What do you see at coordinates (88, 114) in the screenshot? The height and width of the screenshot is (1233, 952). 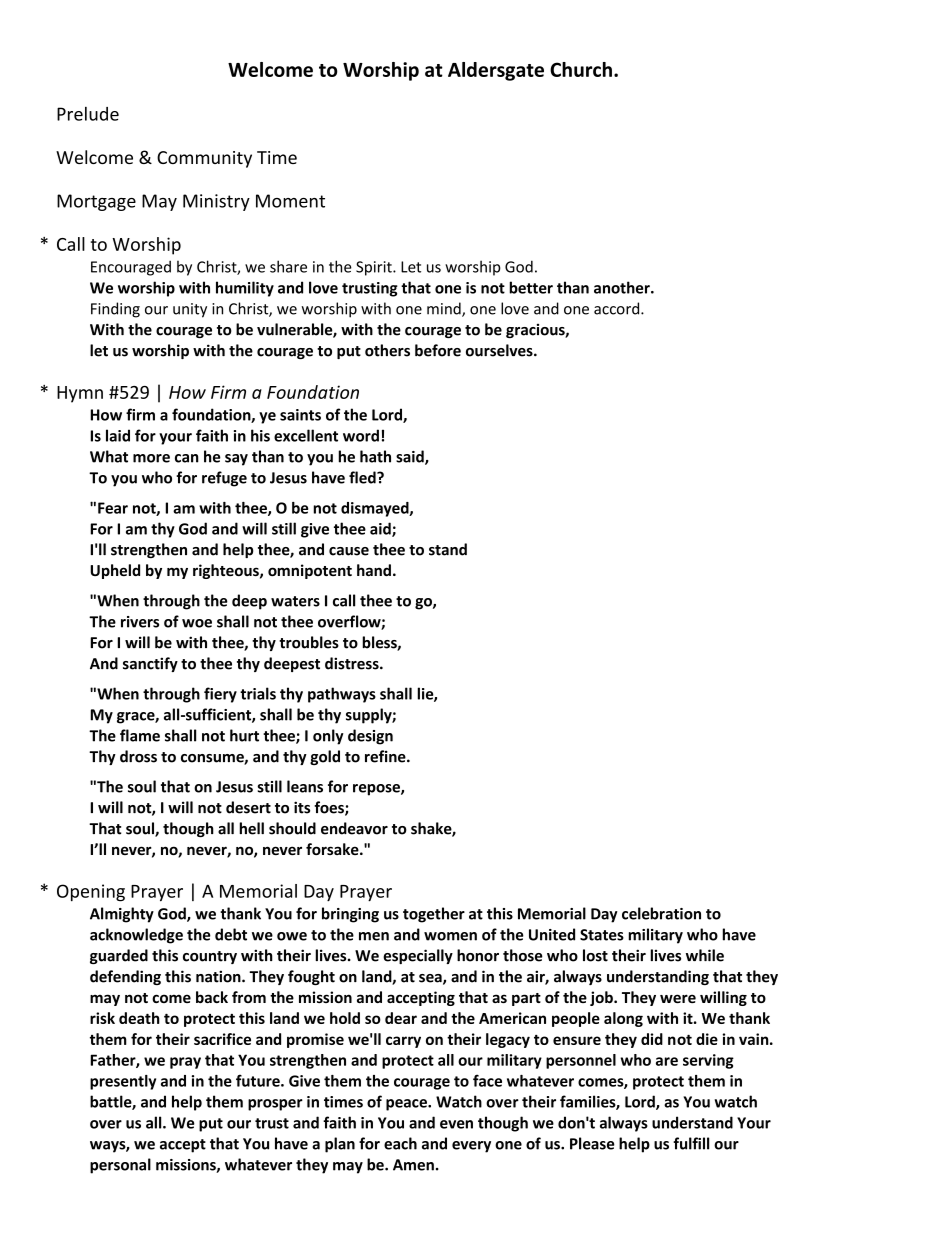 I see `Prelude` at bounding box center [88, 114].
